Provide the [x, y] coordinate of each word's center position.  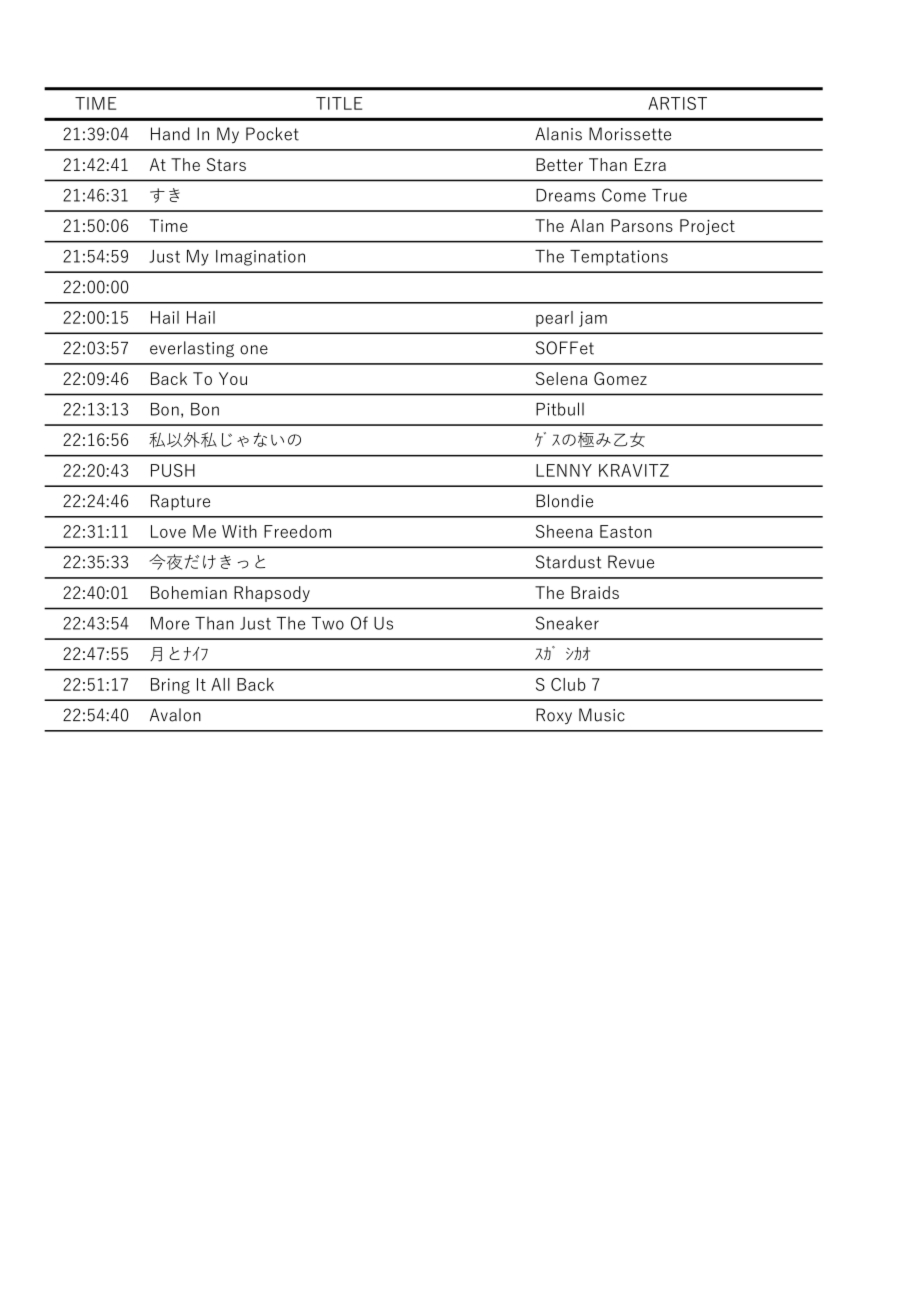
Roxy [554, 716]
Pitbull [560, 409]
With [239, 531]
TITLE [339, 103]
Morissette [630, 134]
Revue [631, 562]
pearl [554, 319]
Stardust [568, 562]
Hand [170, 134]
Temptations [619, 258]
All [220, 684]
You [233, 378]
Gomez [620, 378]
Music [602, 715]
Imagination [260, 258]
